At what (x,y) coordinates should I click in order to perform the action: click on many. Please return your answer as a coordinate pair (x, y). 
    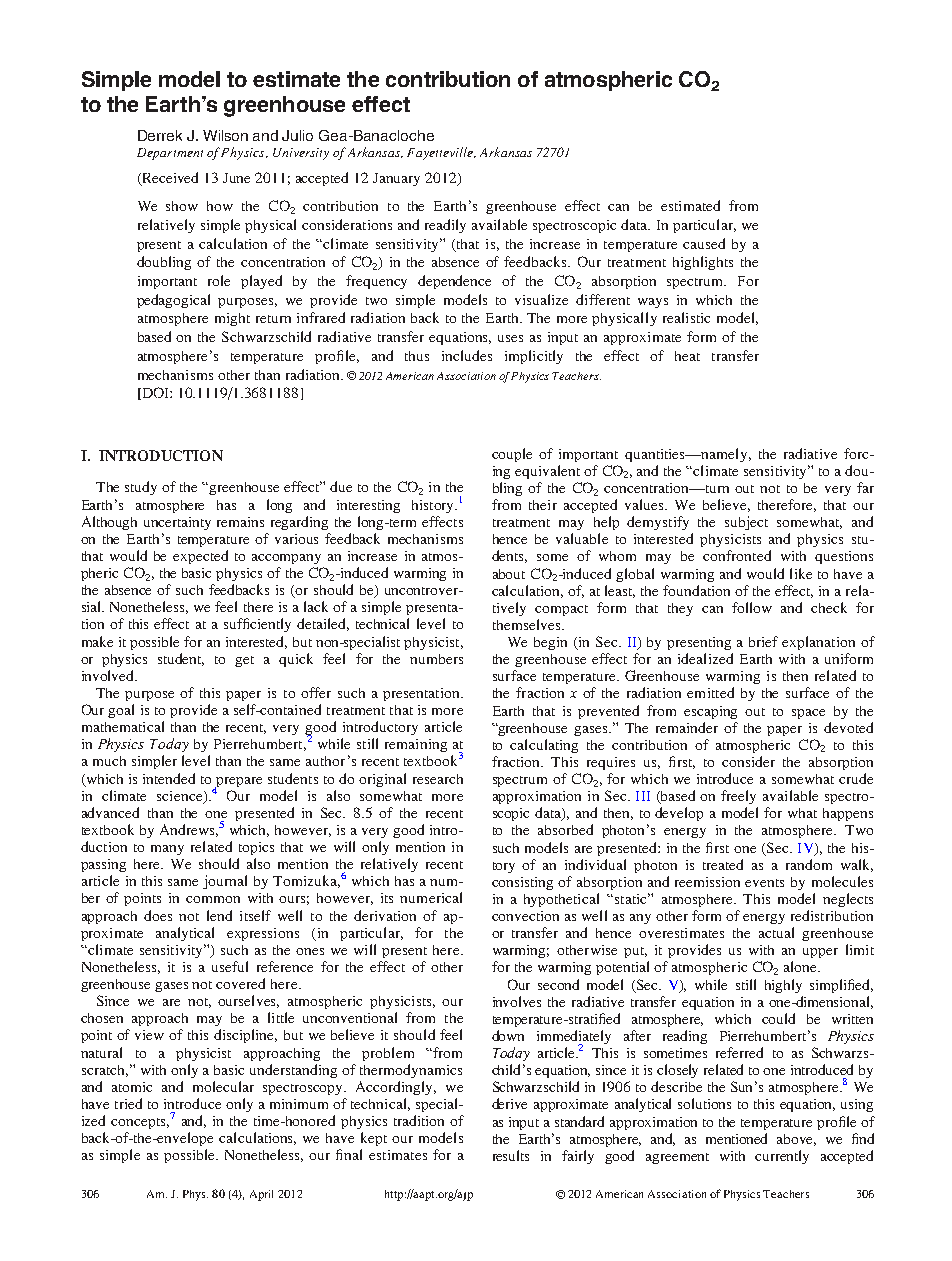
    Looking at the image, I should click on (167, 850).
